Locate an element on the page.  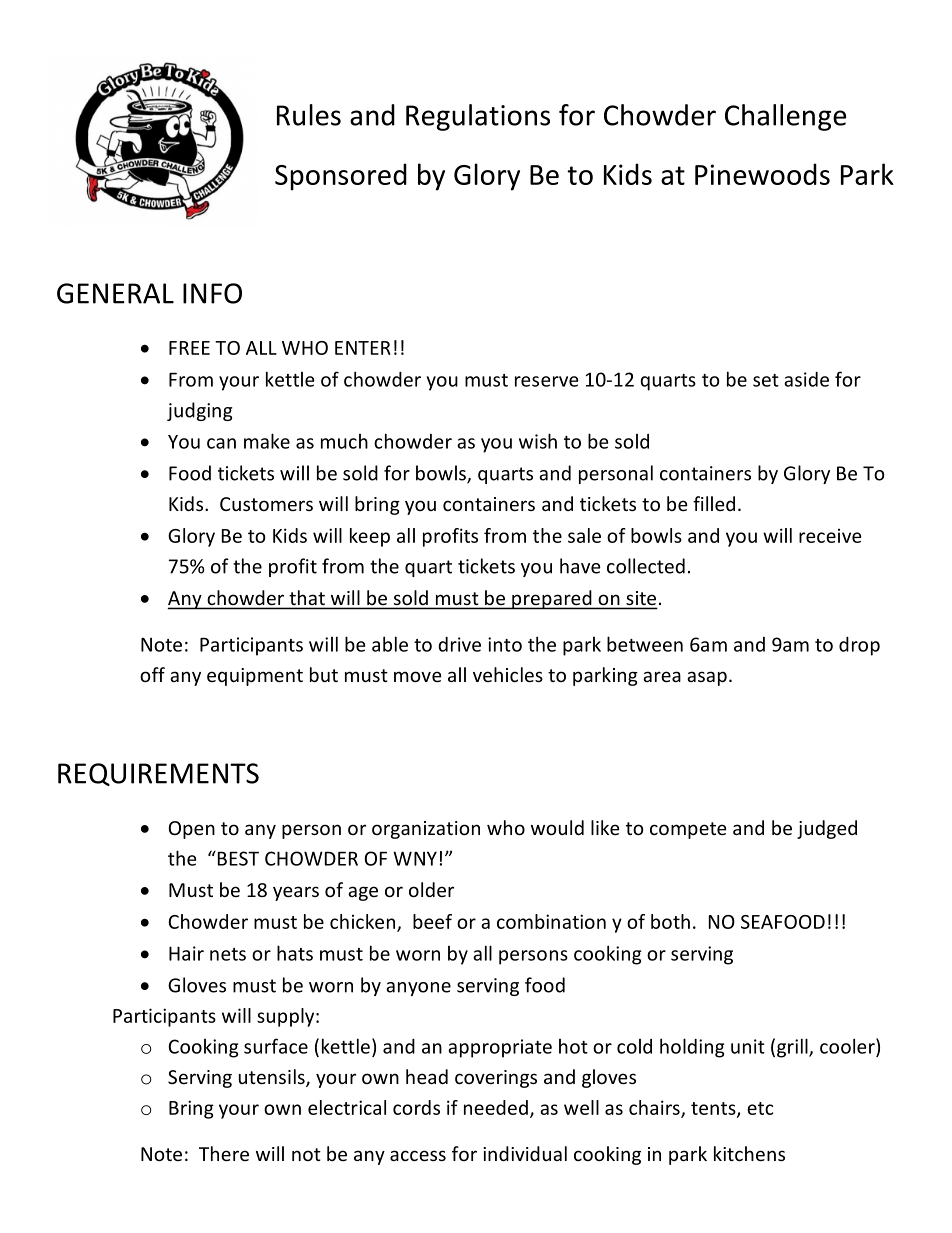
Challenge is located at coordinates (785, 117).
